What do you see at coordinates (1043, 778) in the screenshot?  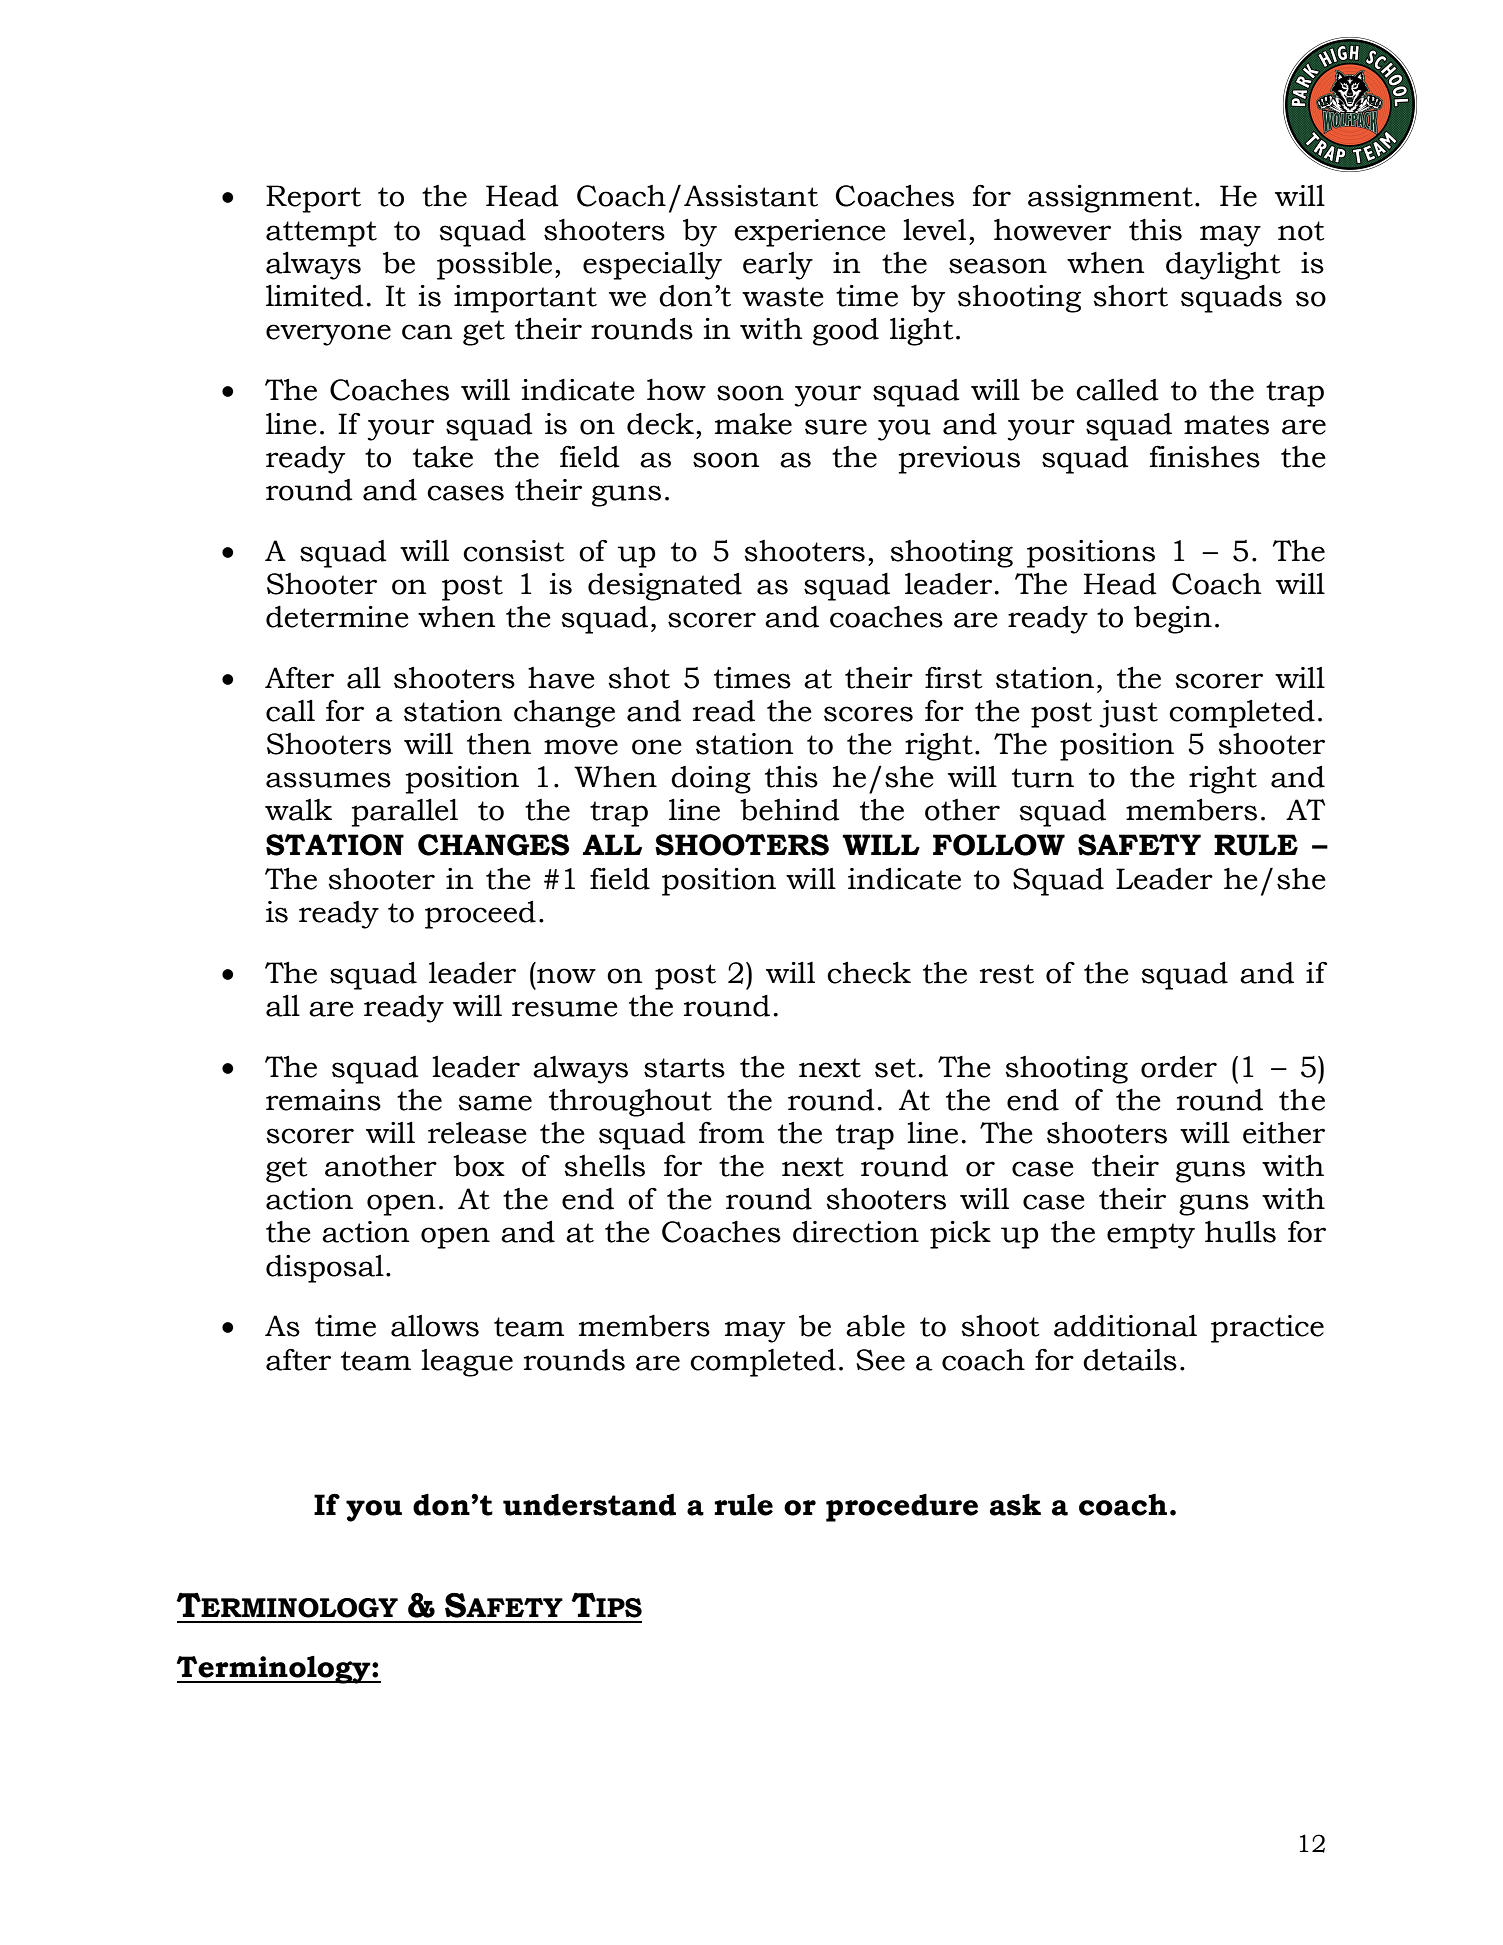 I see `turn` at bounding box center [1043, 778].
